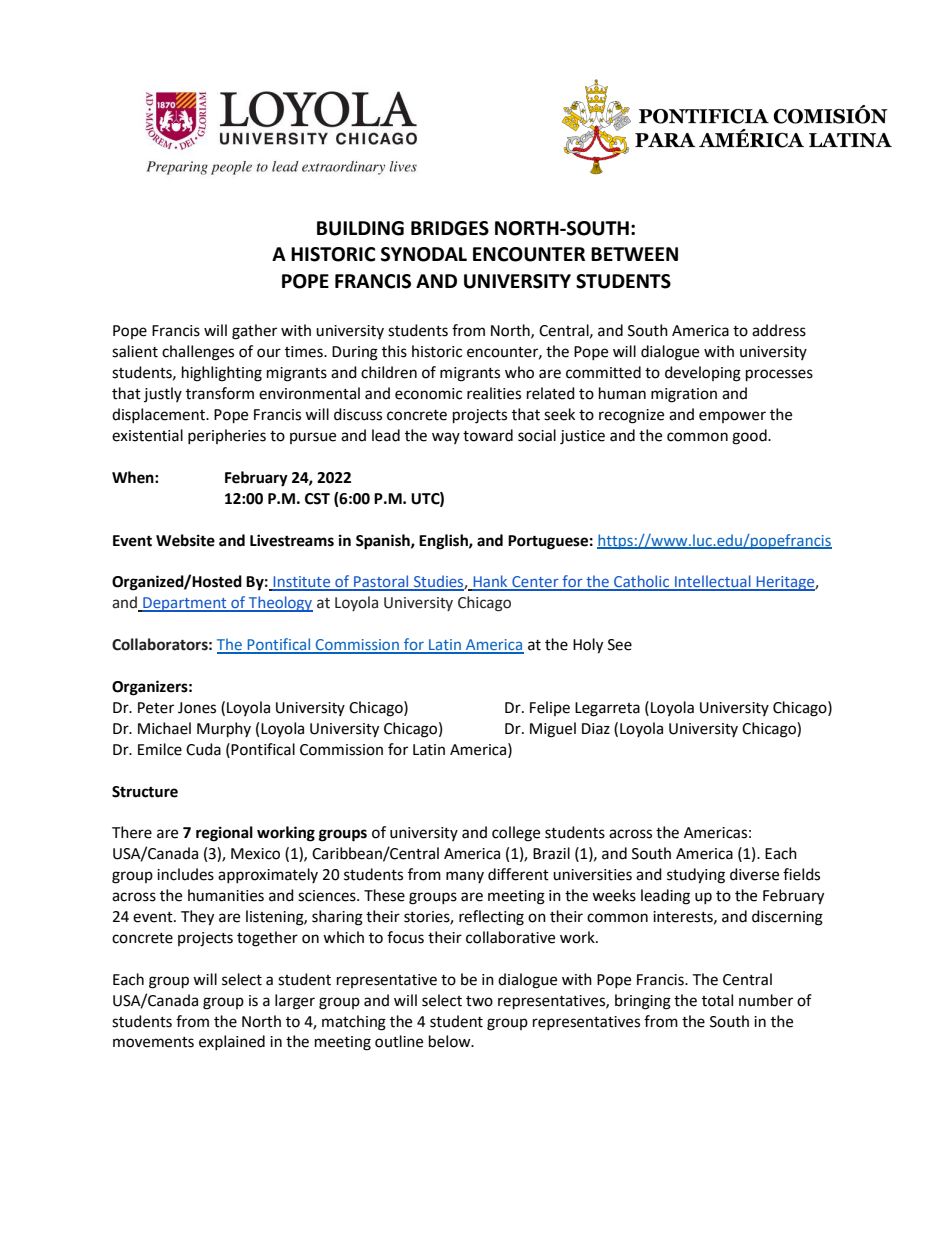 The width and height of the screenshot is (952, 1233). Describe the element at coordinates (479, 1001) in the screenshot. I see `two` at that location.
